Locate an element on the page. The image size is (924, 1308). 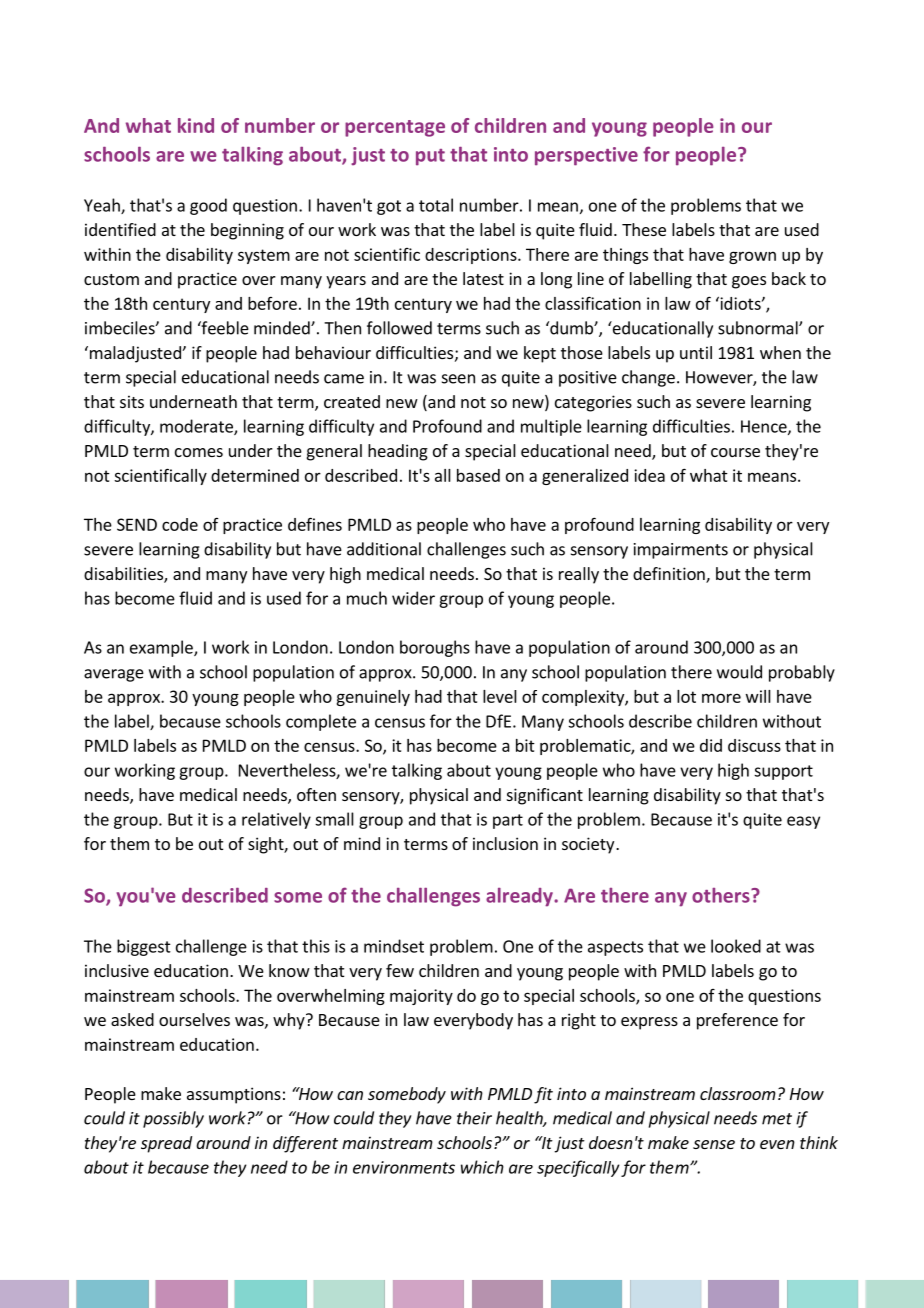
their is located at coordinates (474, 1118).
